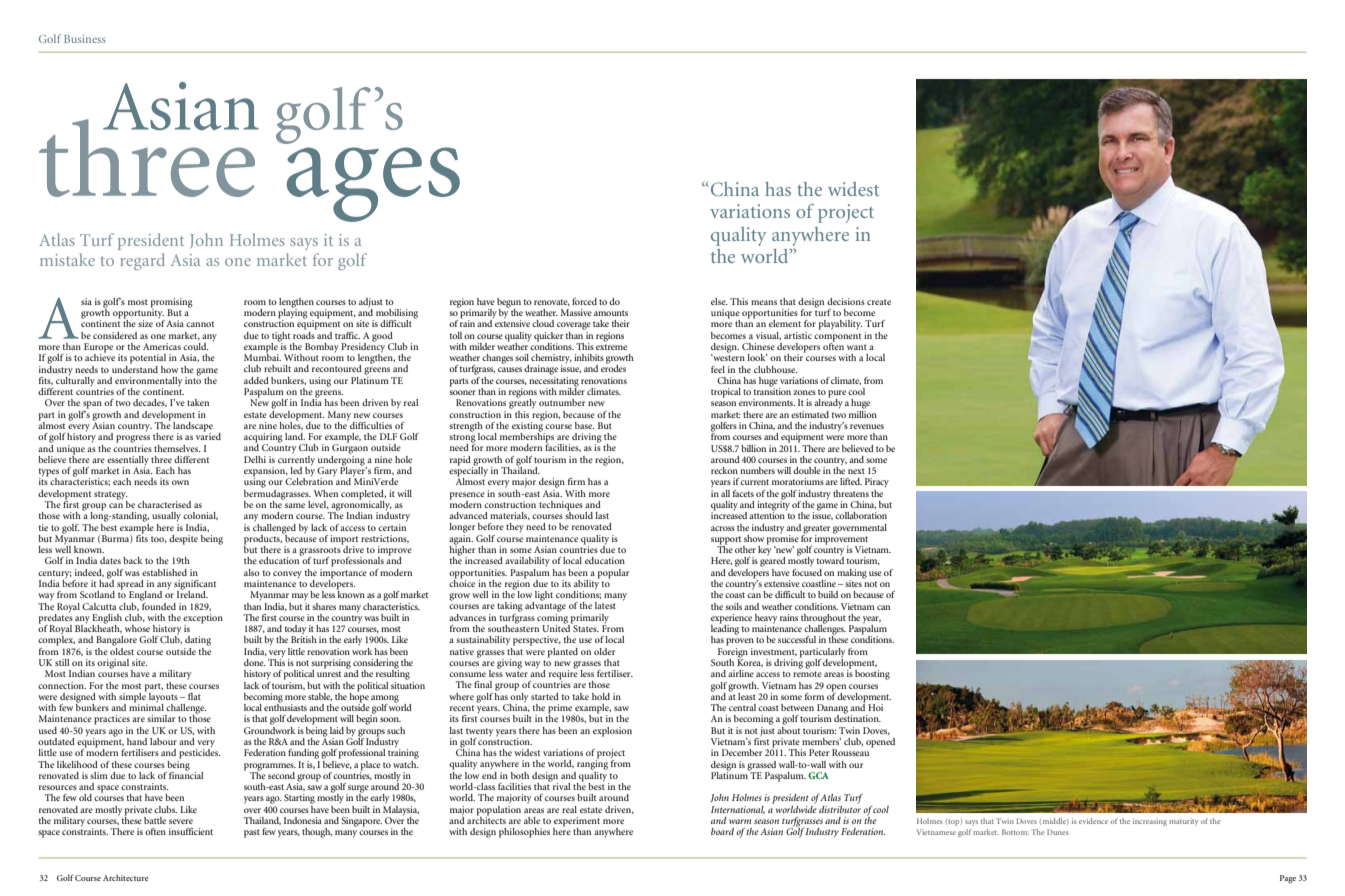 The image size is (1345, 896). Describe the element at coordinates (724, 470) in the image. I see `reckon` at that location.
